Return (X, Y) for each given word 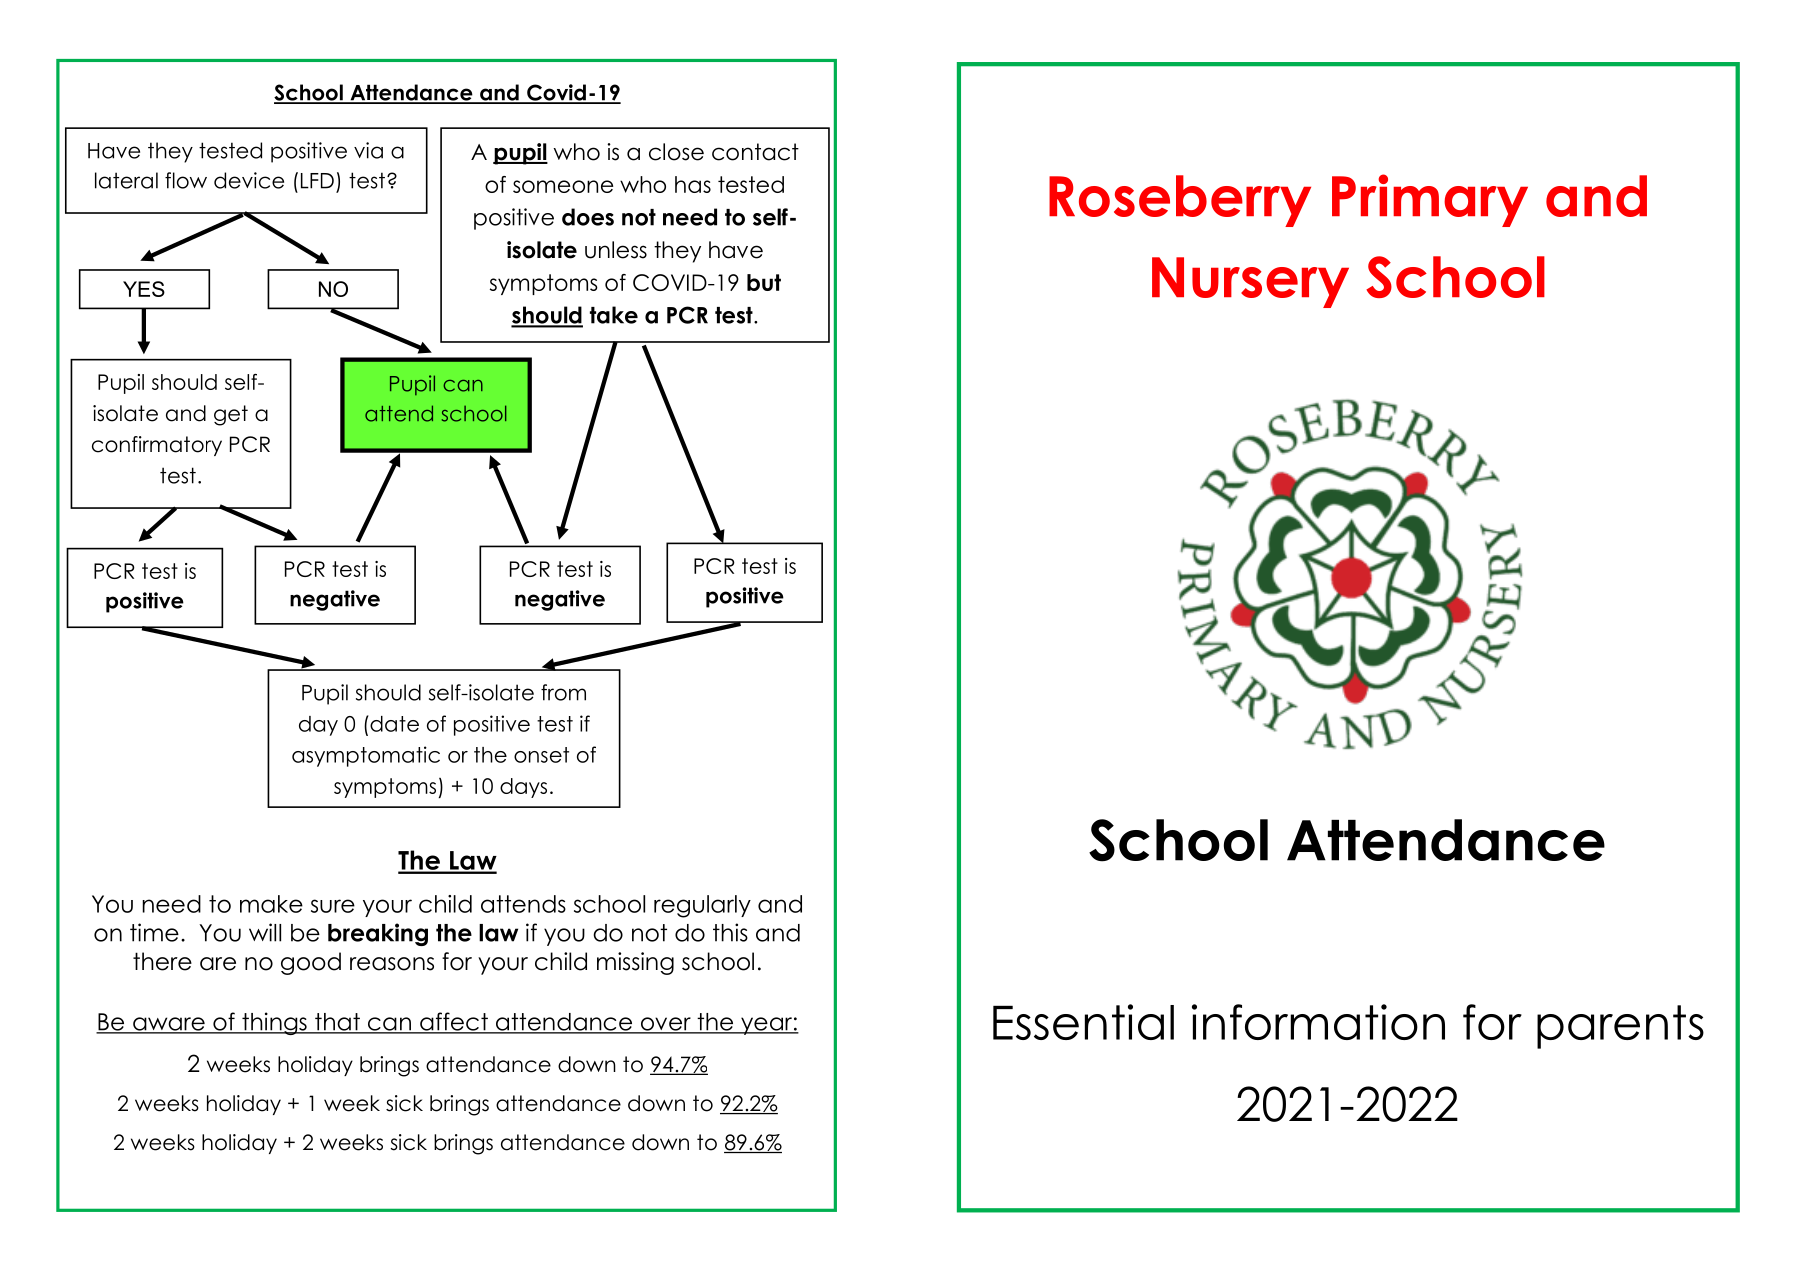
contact (755, 152)
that (337, 1023)
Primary (1430, 200)
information (1318, 1022)
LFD (317, 181)
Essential (1083, 1022)
